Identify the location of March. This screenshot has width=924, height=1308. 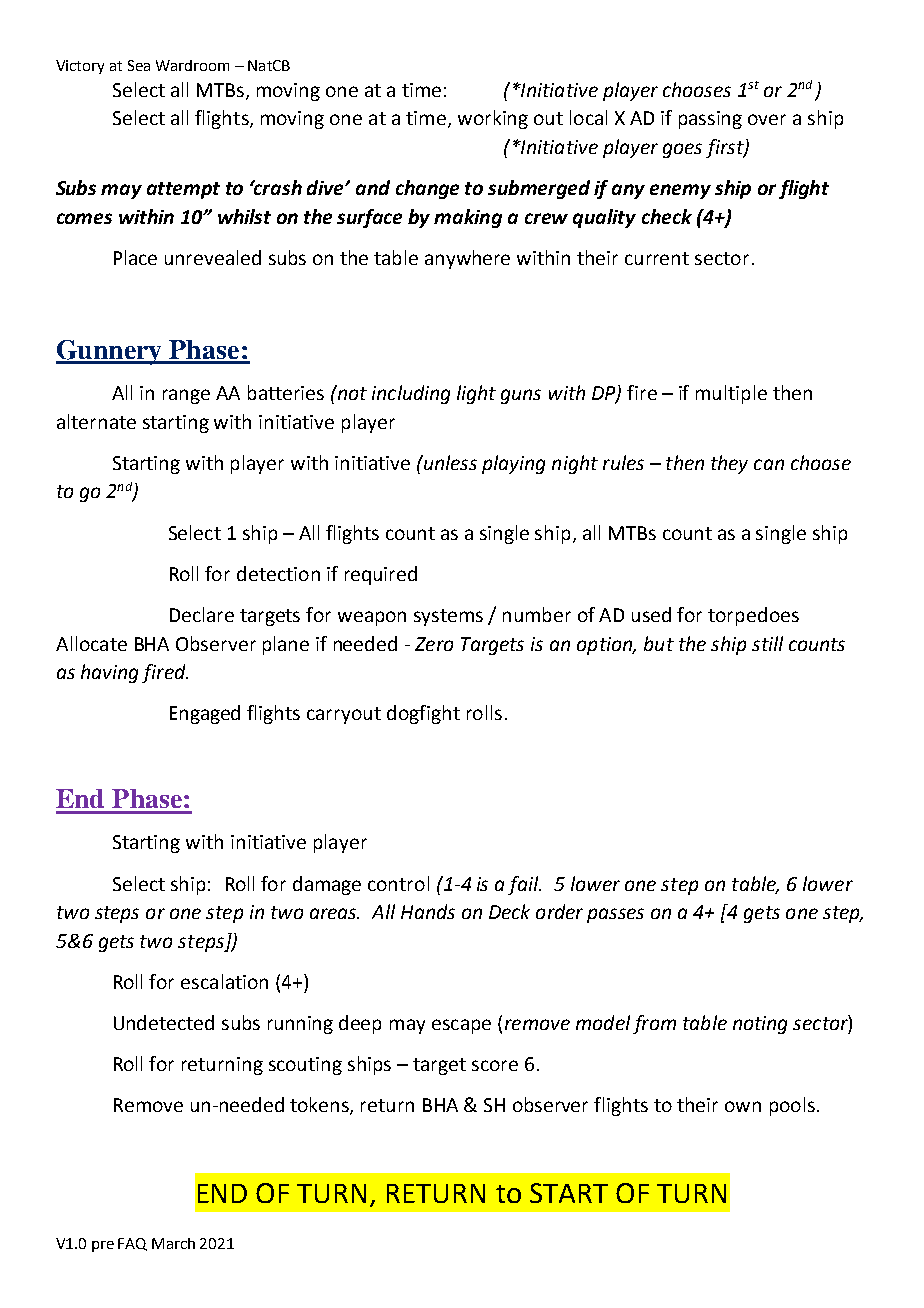
(173, 1243).
